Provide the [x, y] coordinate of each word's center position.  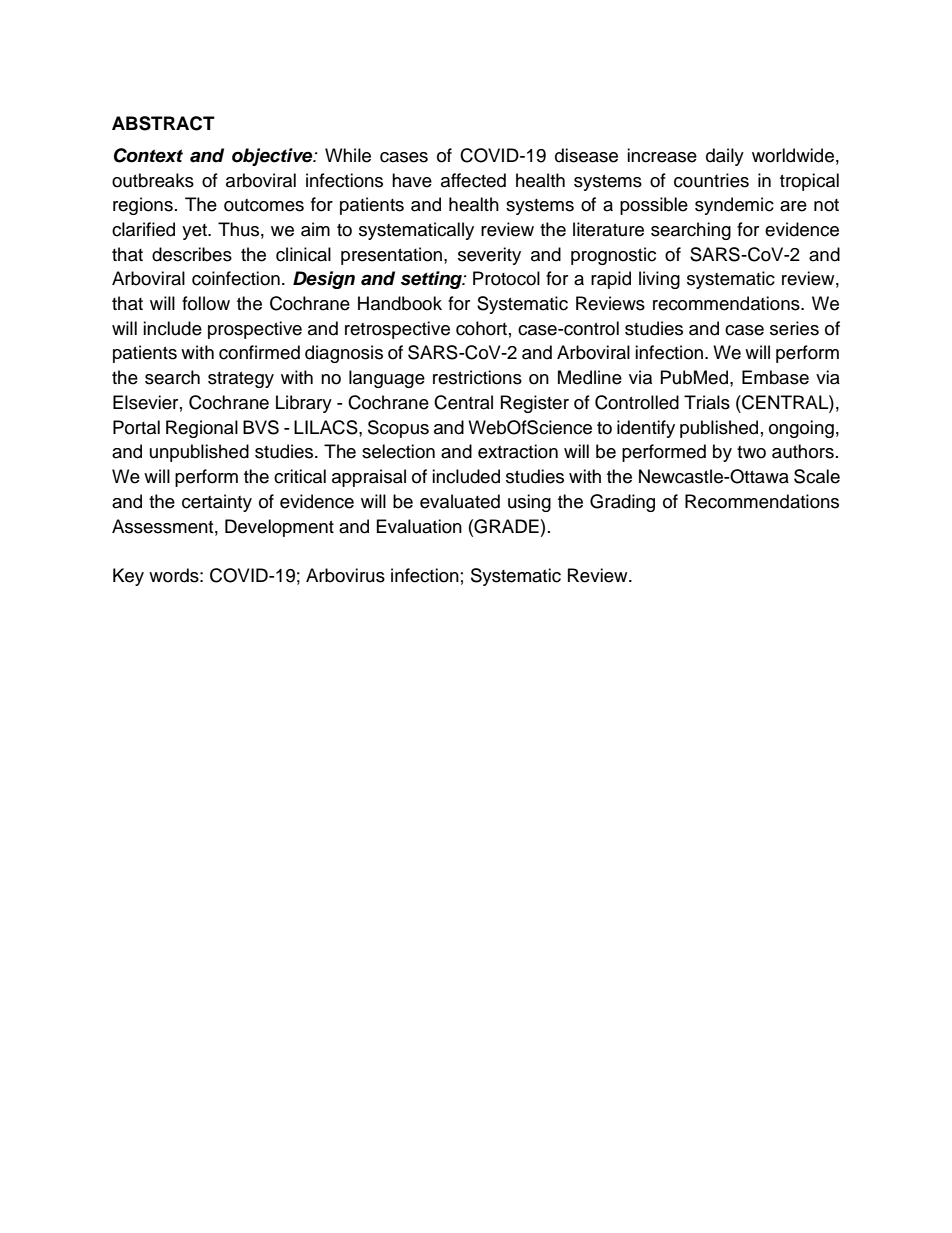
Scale [817, 476]
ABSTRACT [163, 123]
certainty [217, 503]
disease [586, 155]
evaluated [460, 501]
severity [489, 256]
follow [206, 303]
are [793, 206]
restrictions [477, 377]
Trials [707, 402]
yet [195, 232]
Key [128, 577]
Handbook [400, 303]
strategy [241, 380]
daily [725, 157]
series [794, 328]
